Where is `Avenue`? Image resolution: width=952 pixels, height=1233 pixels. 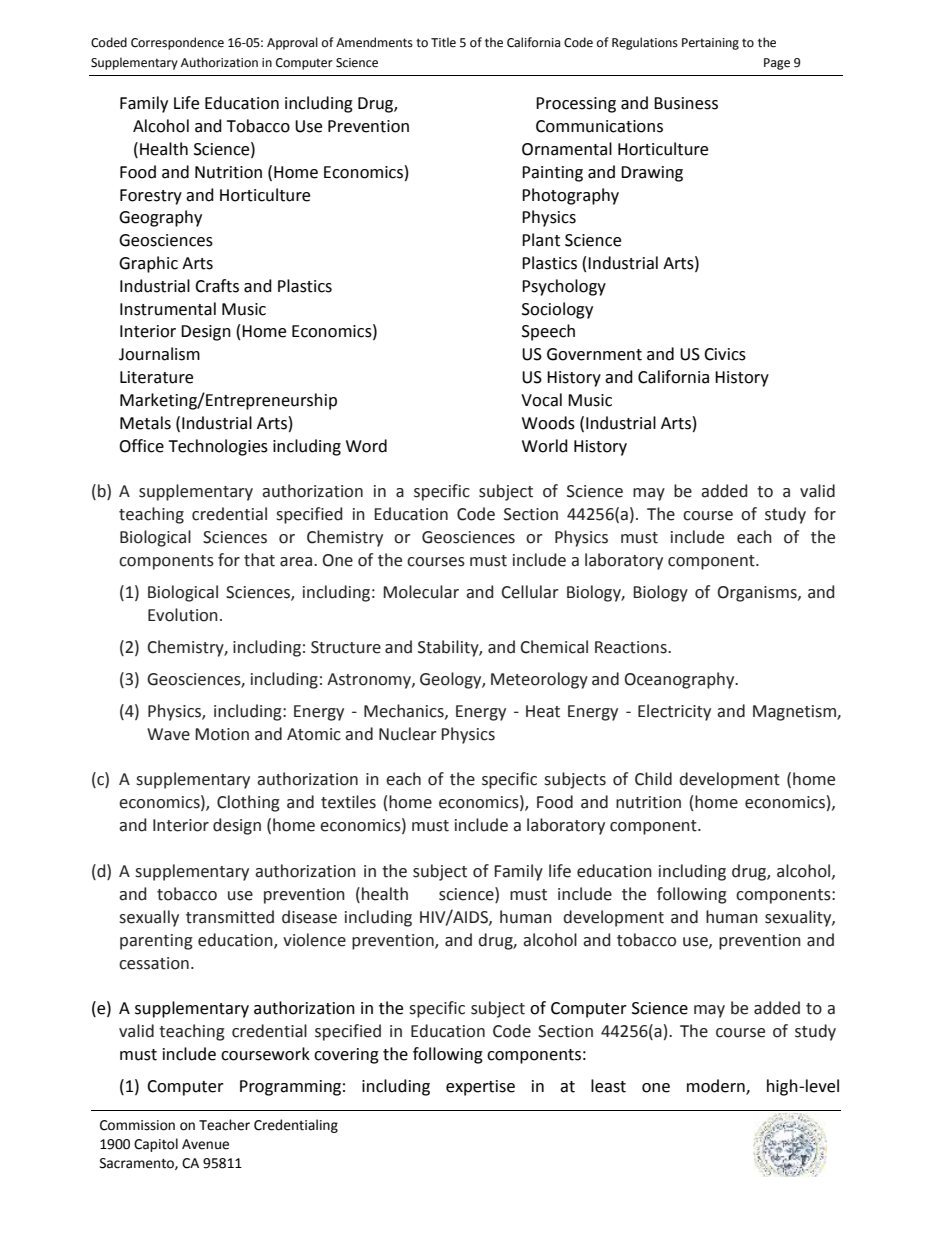 Avenue is located at coordinates (205, 1144).
